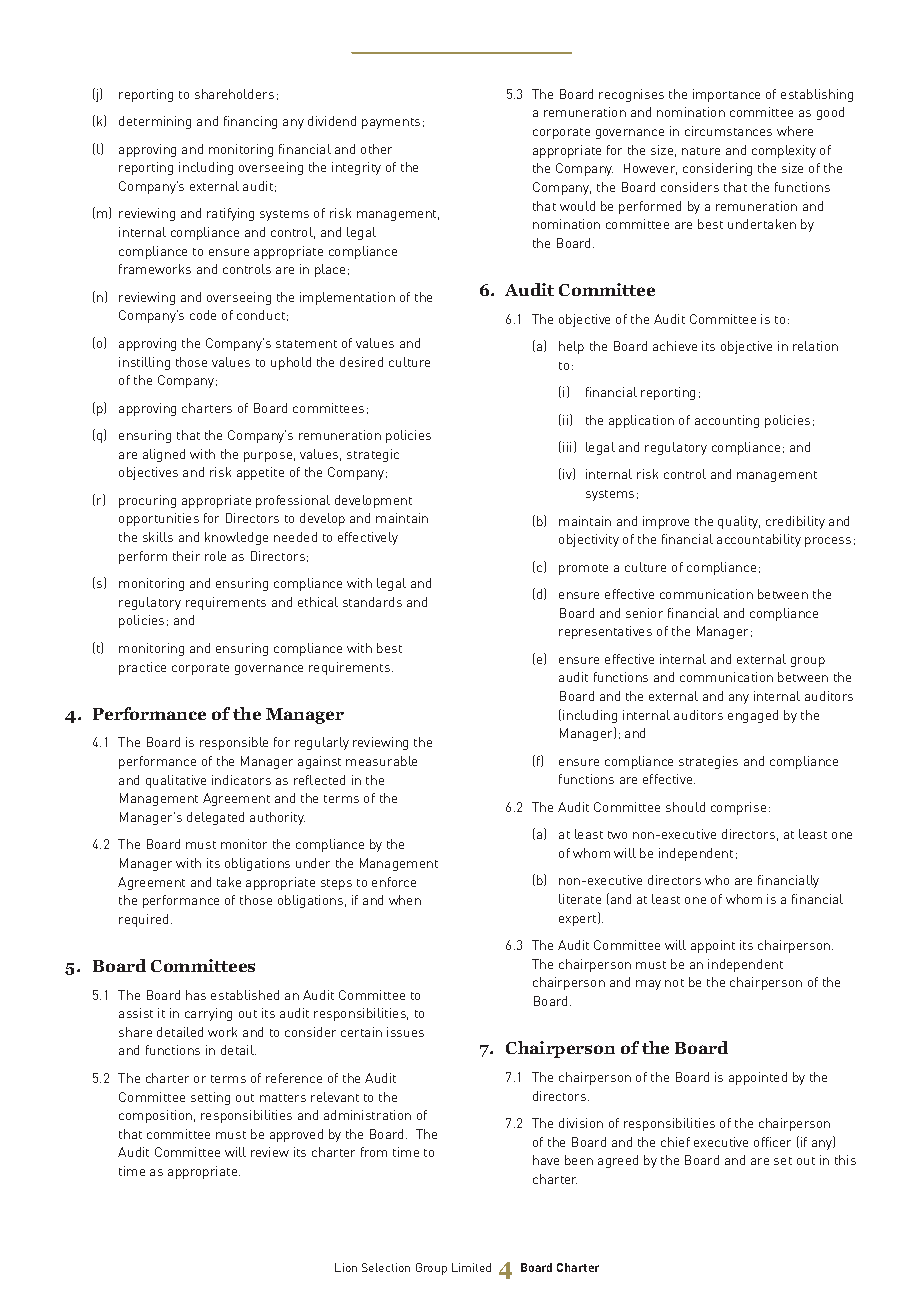  What do you see at coordinates (605, 632) in the screenshot?
I see `representatives` at bounding box center [605, 632].
